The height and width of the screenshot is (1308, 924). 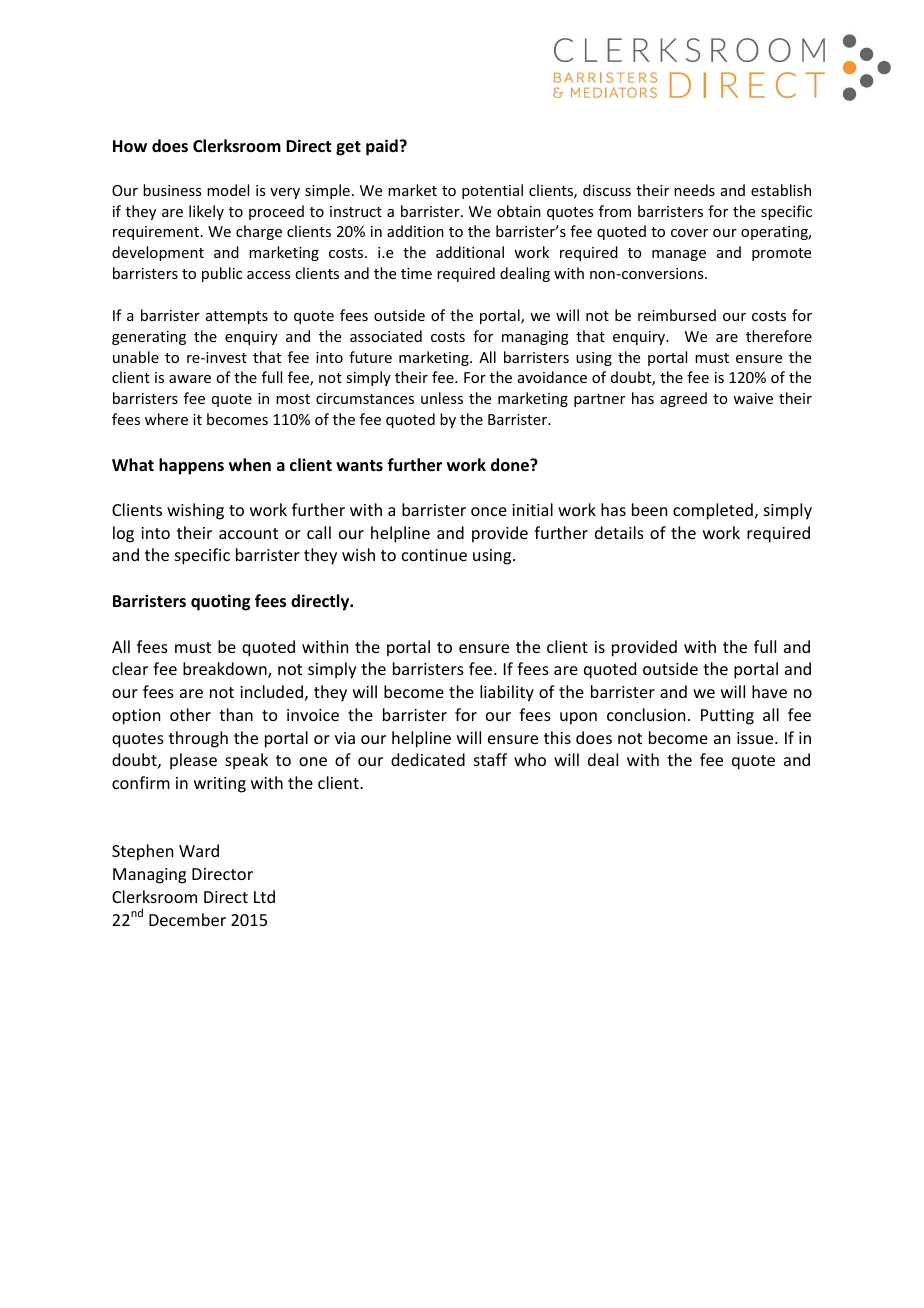 What do you see at coordinates (248, 533) in the screenshot?
I see `account` at bounding box center [248, 533].
